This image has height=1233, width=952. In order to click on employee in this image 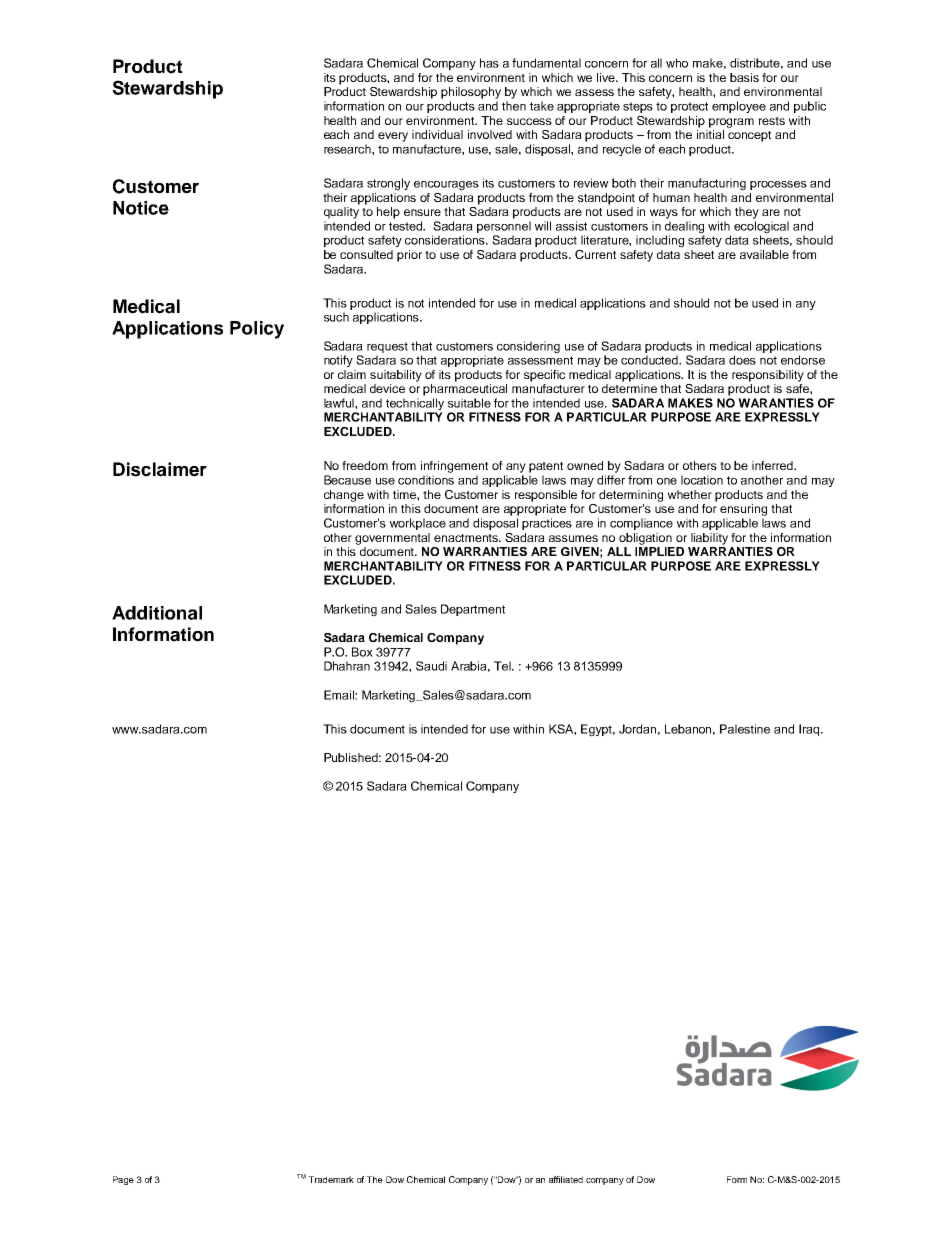, I will do `click(739, 107)`.
